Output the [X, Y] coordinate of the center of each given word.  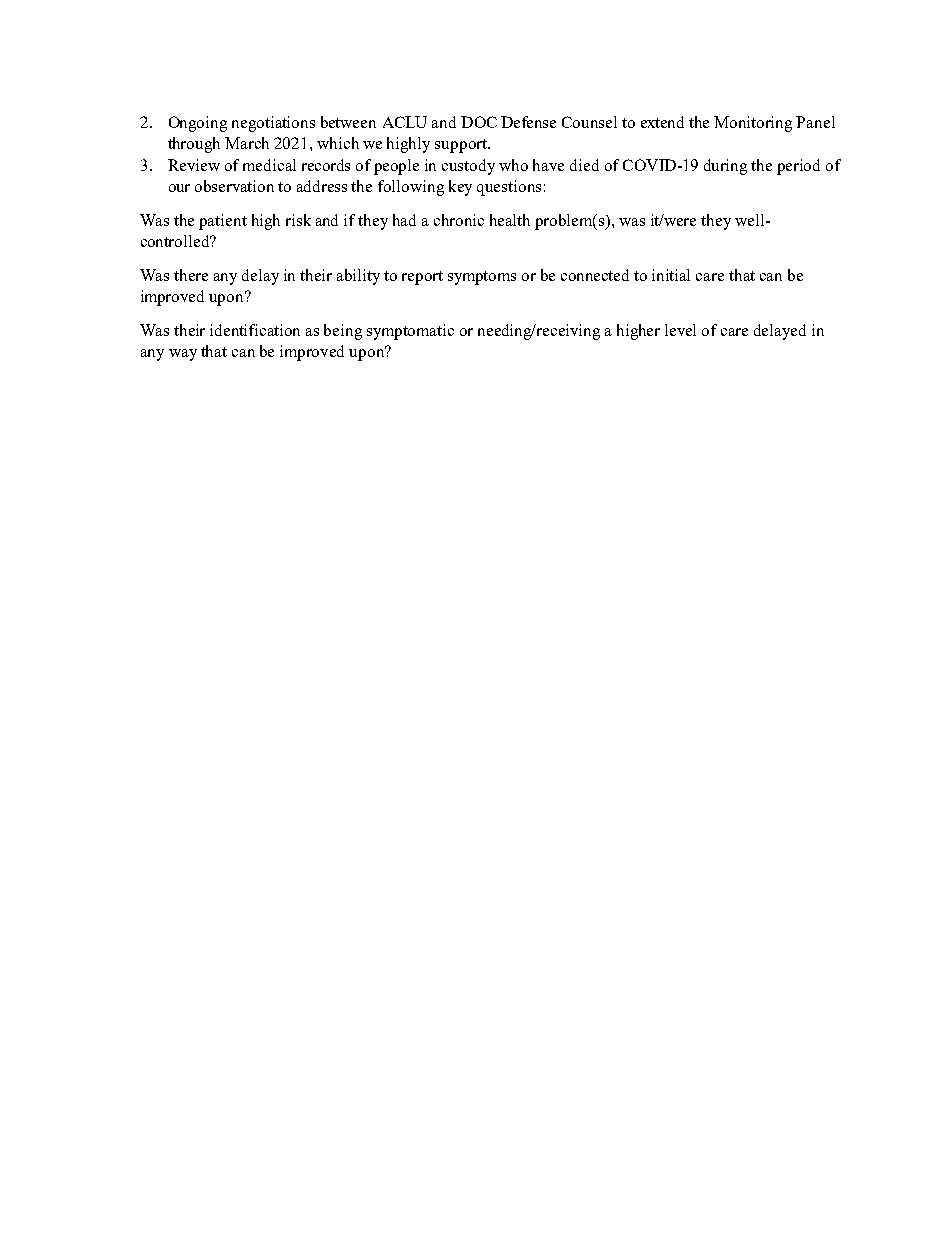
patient [223, 222]
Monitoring [753, 124]
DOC [479, 122]
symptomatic [410, 332]
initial [671, 275]
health [510, 220]
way [183, 355]
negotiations [273, 124]
